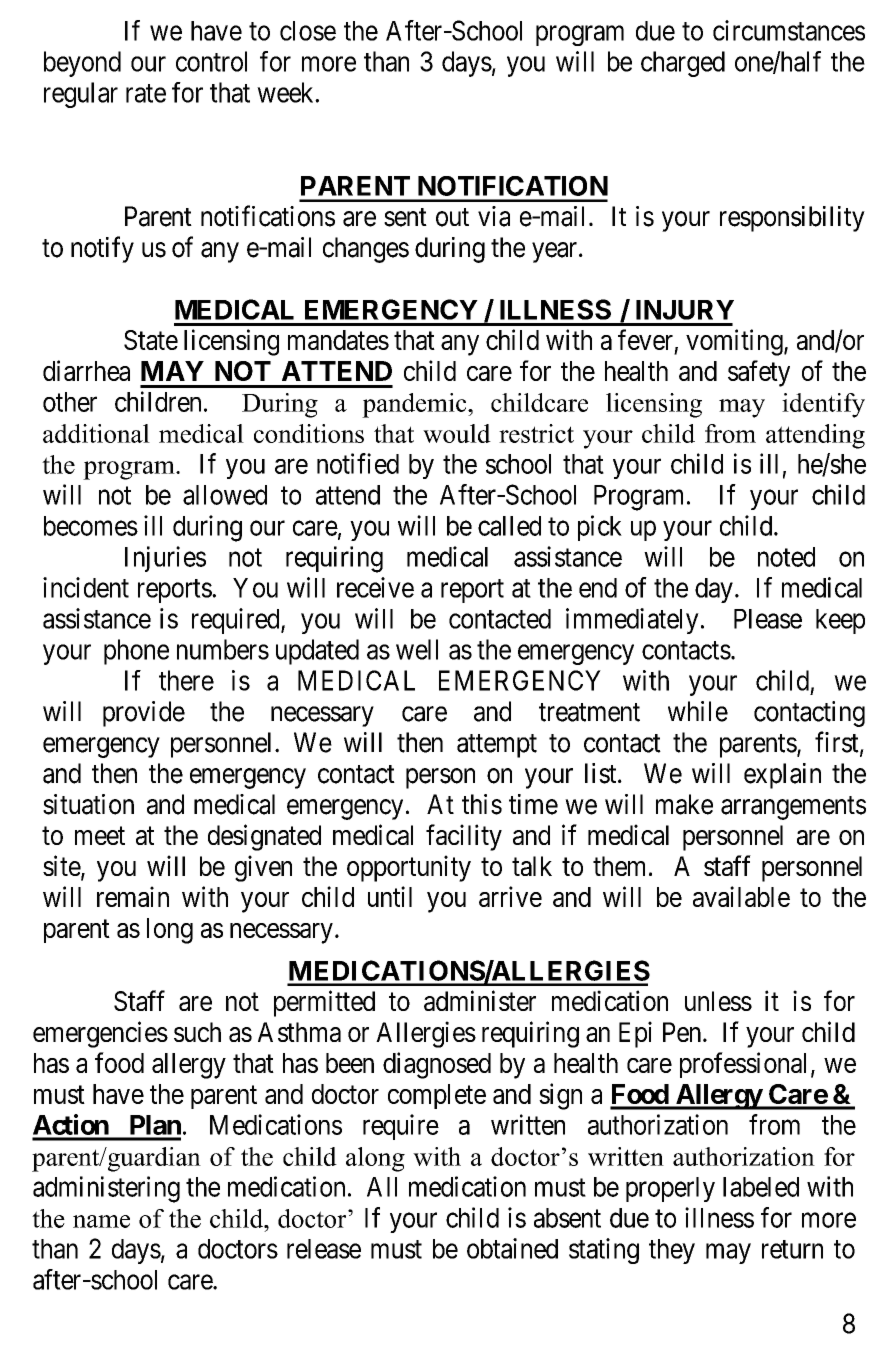 The image size is (887, 1372). Describe the element at coordinates (768, 619) in the document. I see `Please` at that location.
